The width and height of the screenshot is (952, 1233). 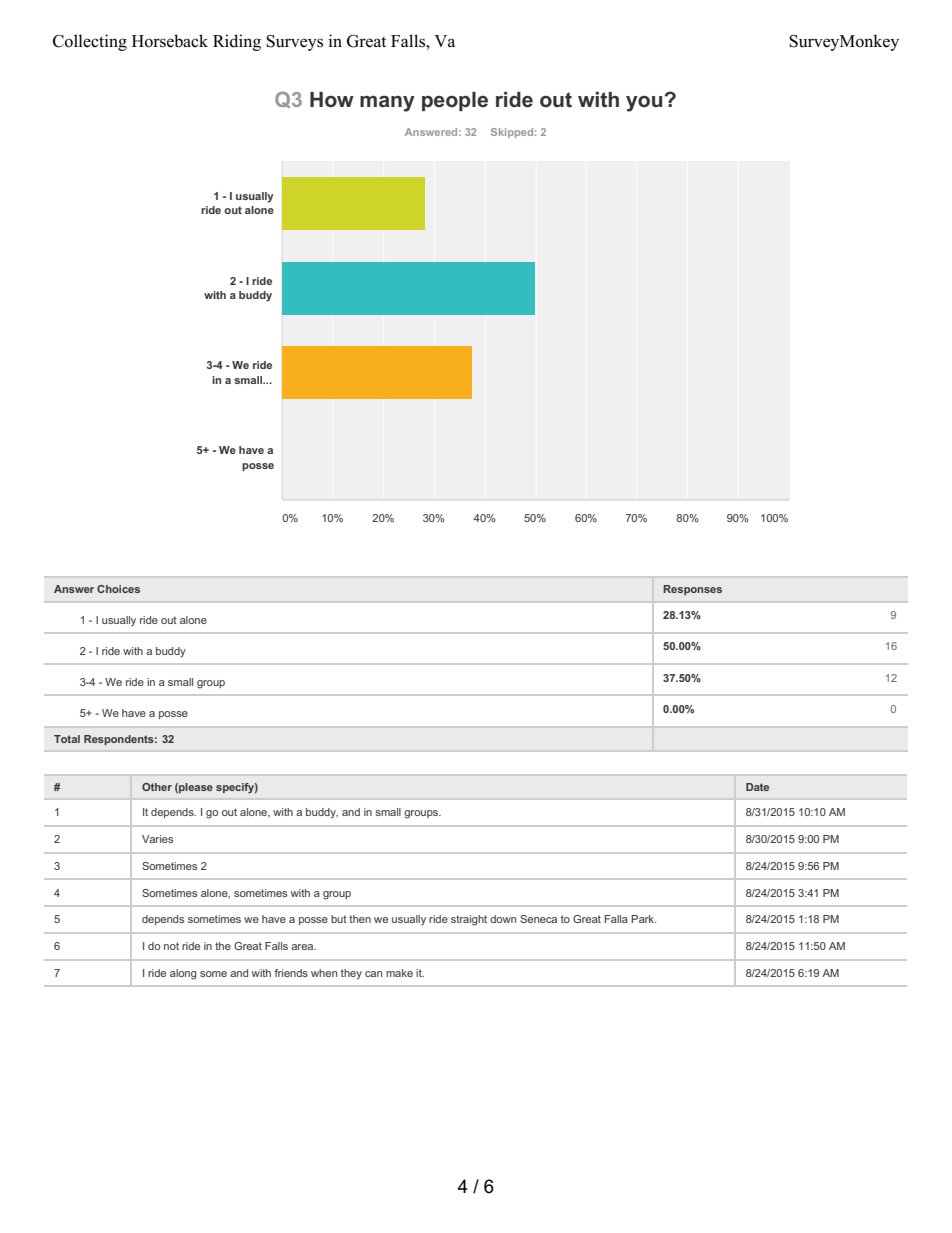 I want to click on Choices, so click(x=118, y=589).
